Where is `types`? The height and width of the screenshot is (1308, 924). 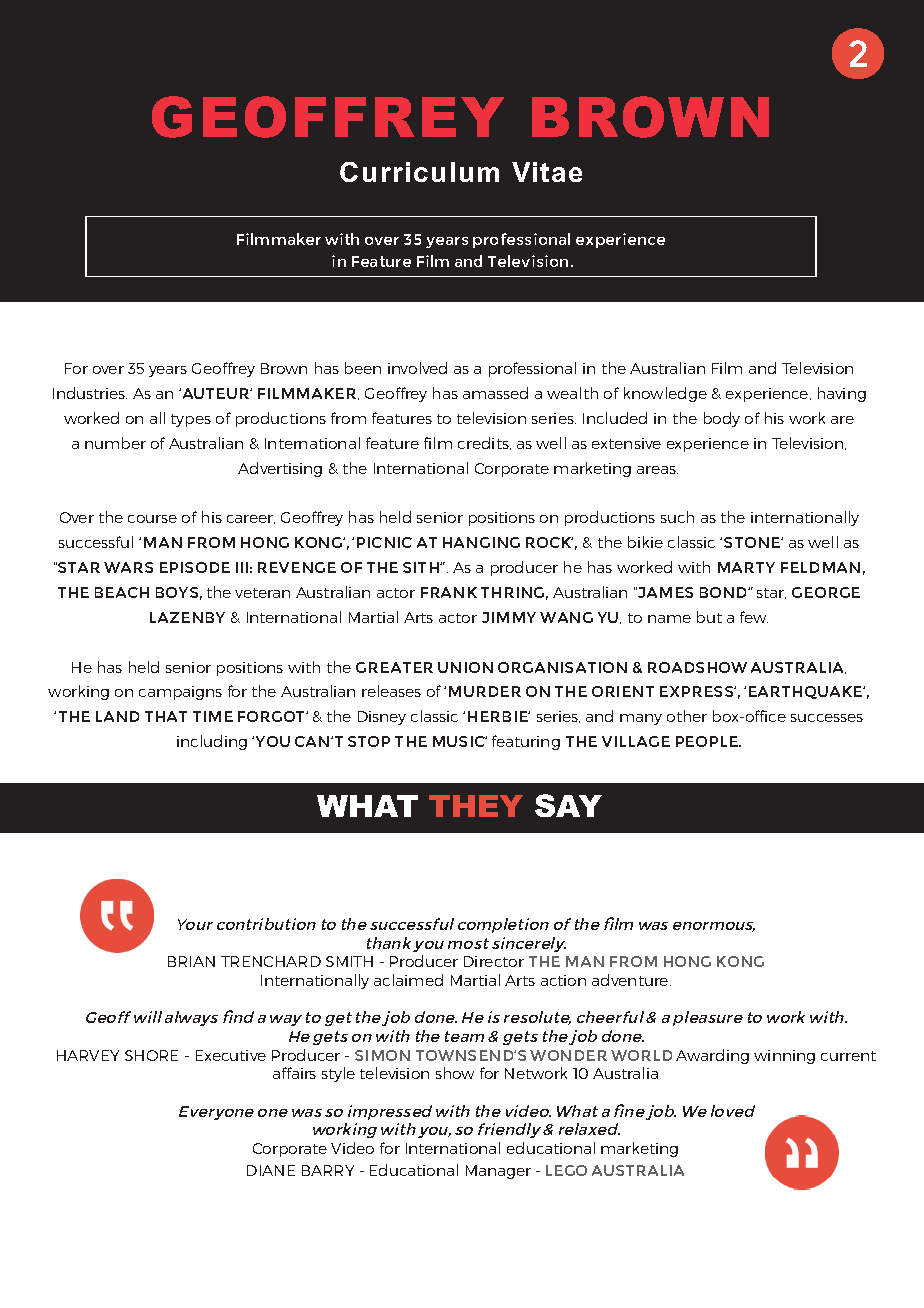 types is located at coordinates (191, 420).
